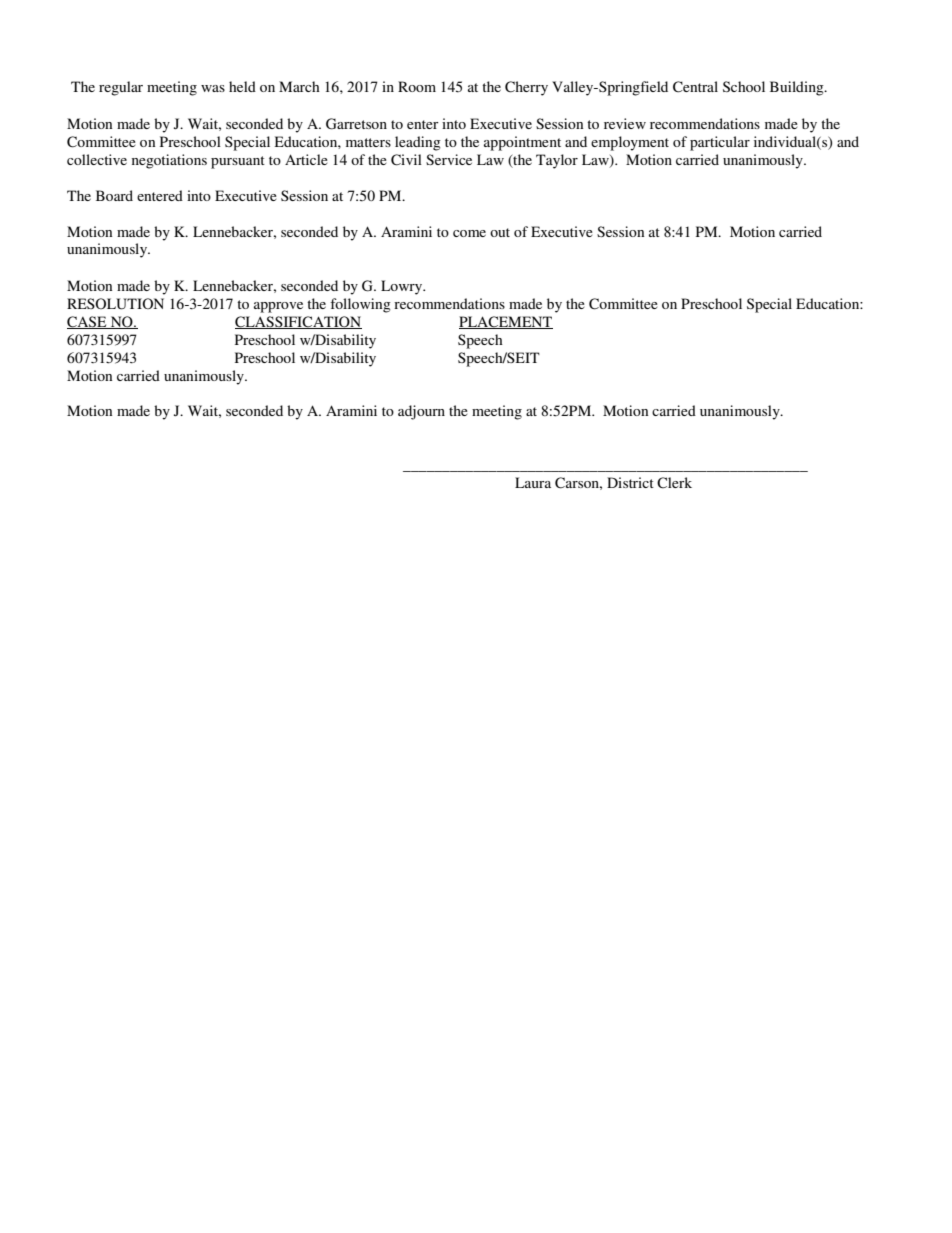 Image resolution: width=952 pixels, height=1233 pixels. Describe the element at coordinates (695, 87) in the screenshot. I see `Central` at that location.
